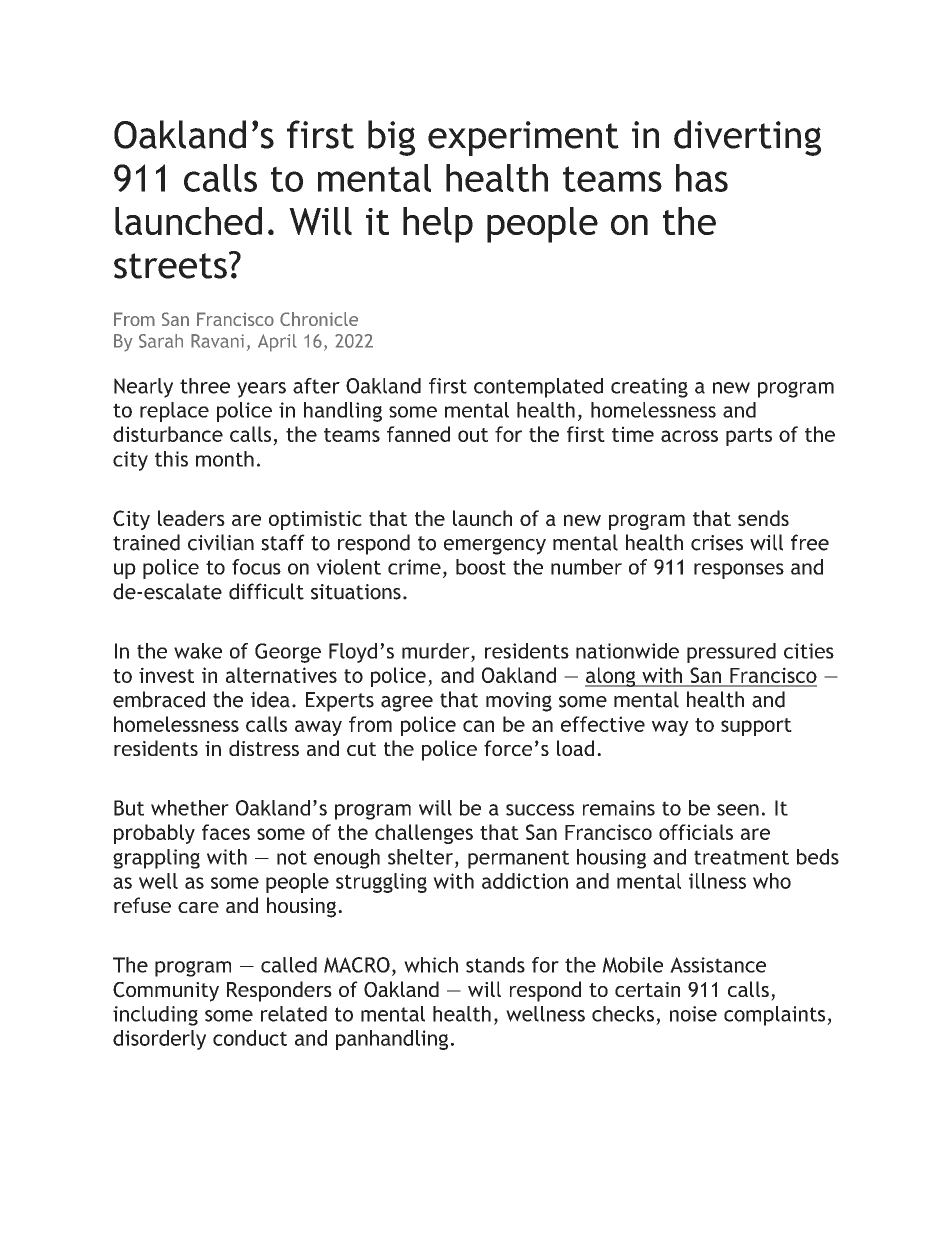 The width and height of the screenshot is (952, 1233). What do you see at coordinates (266, 591) in the screenshot?
I see `difficult` at bounding box center [266, 591].
